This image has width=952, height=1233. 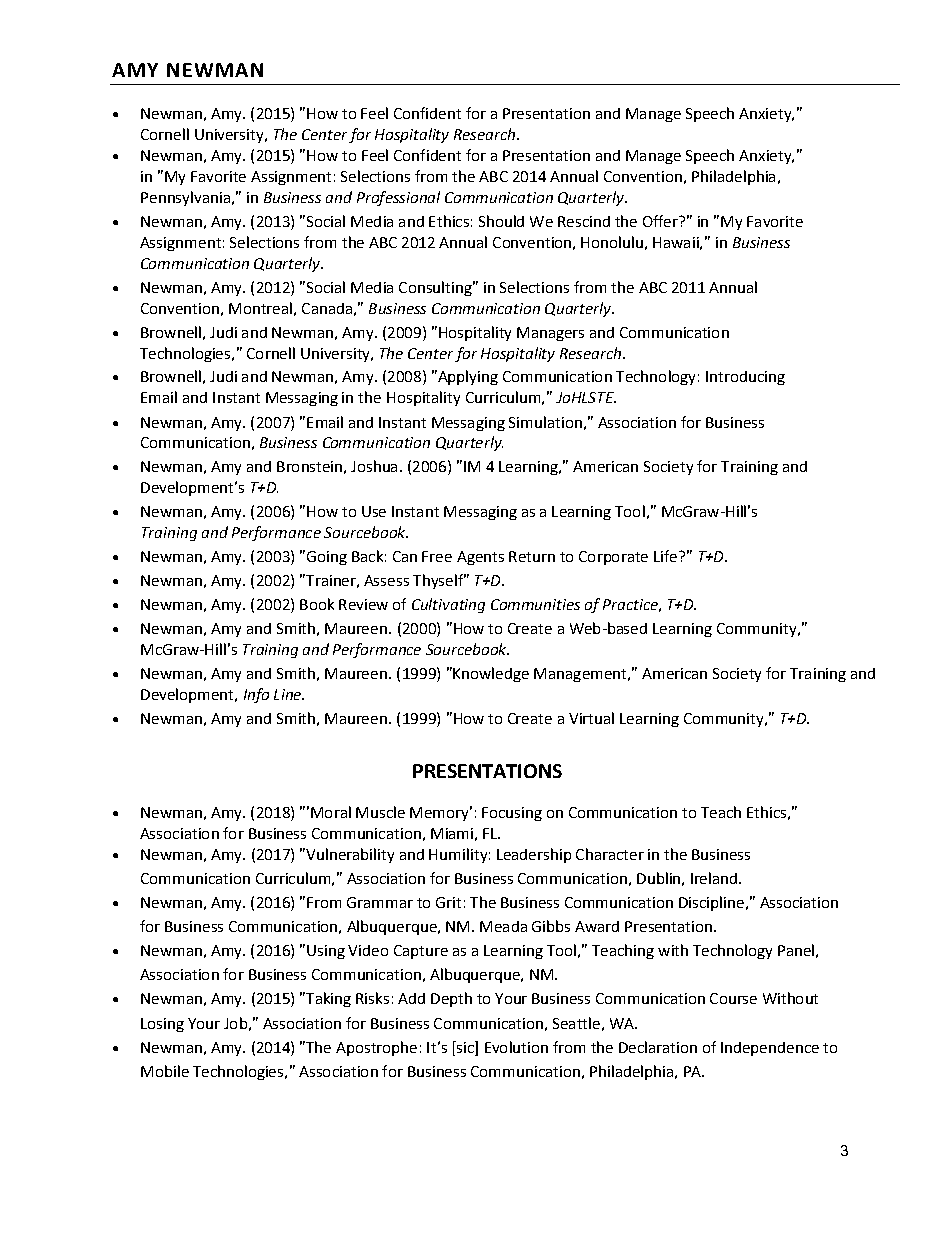 I want to click on Bronstein, so click(x=309, y=466).
